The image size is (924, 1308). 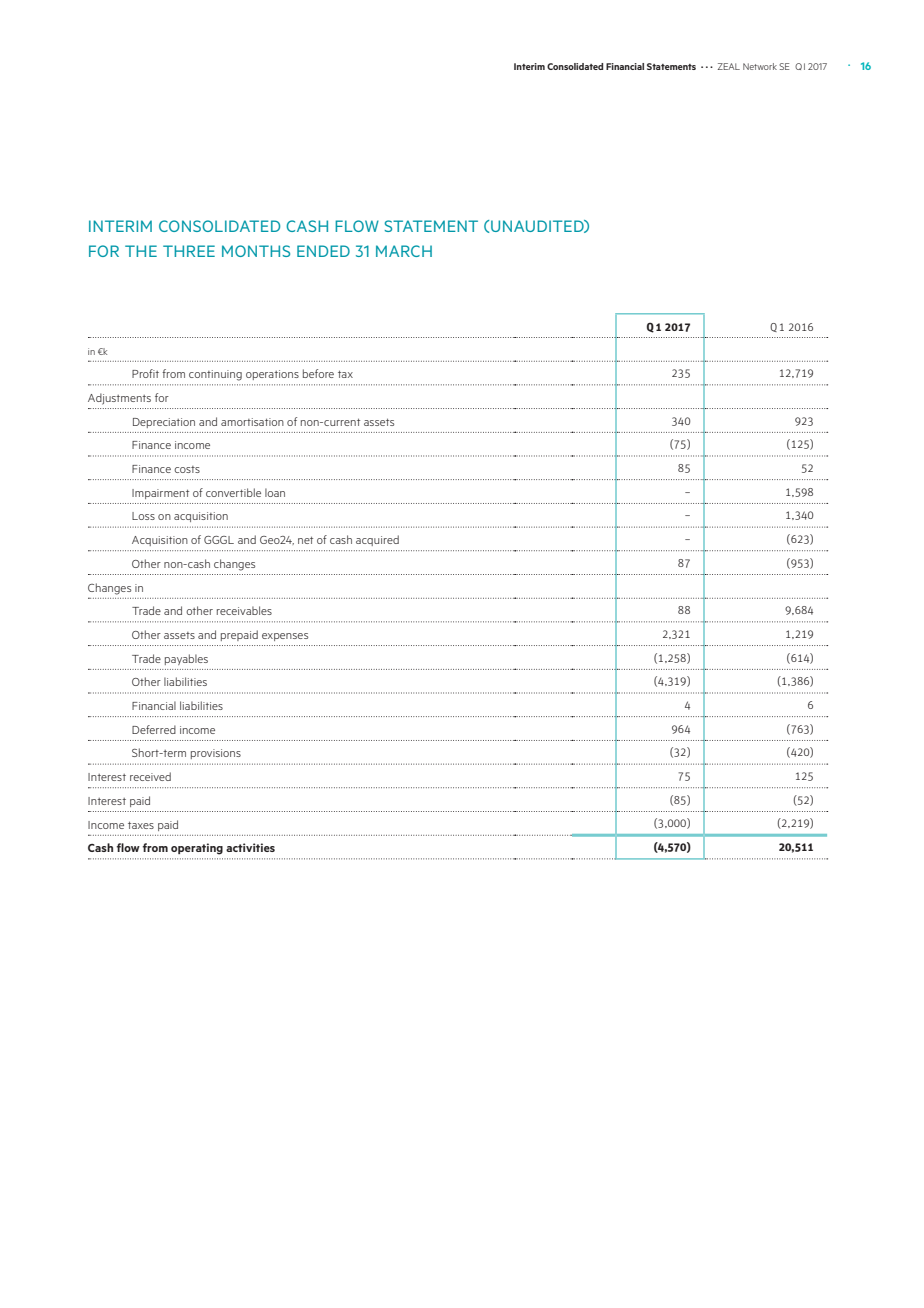 I want to click on costs, so click(x=187, y=469).
